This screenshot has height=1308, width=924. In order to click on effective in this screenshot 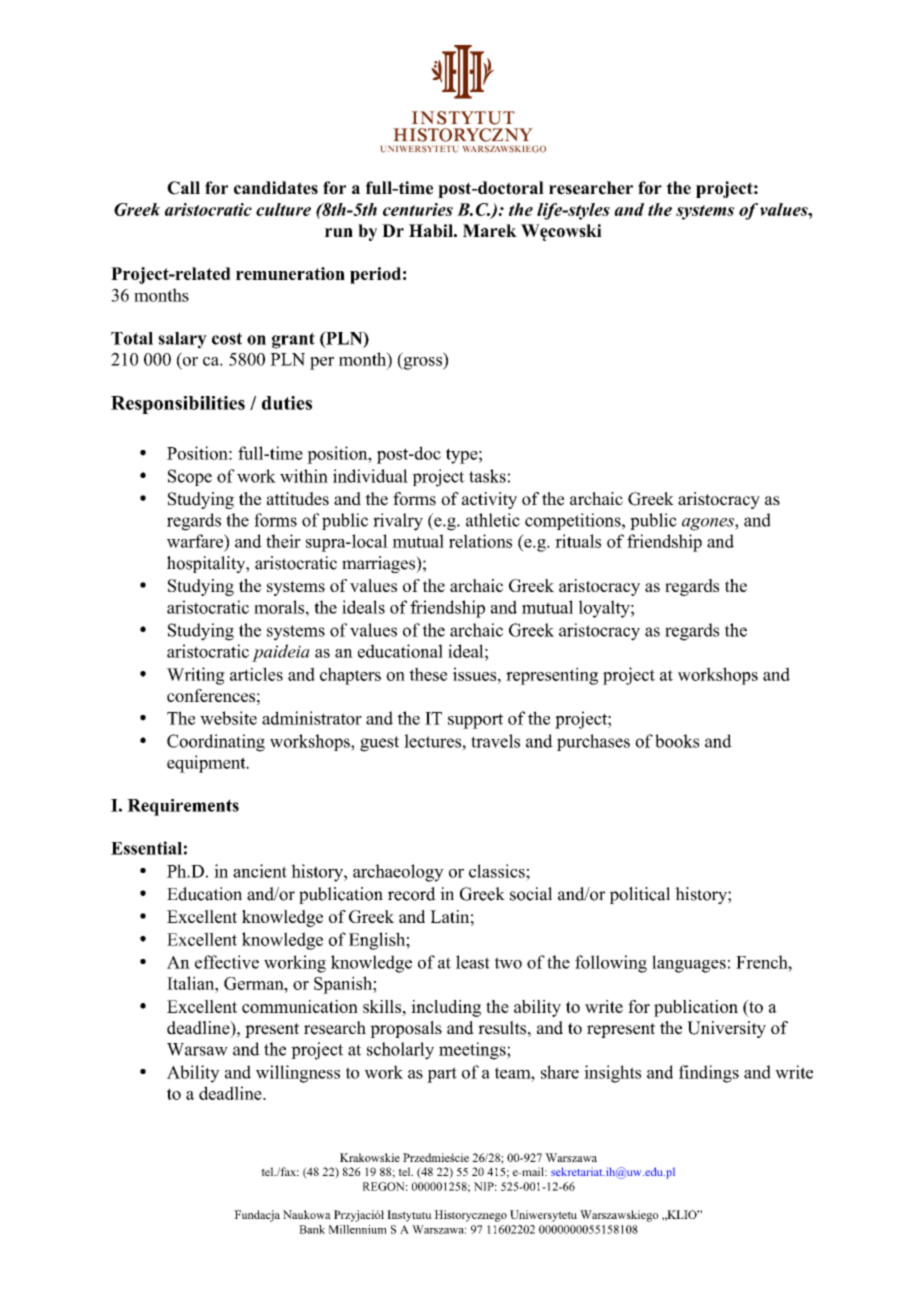, I will do `click(227, 962)`.
